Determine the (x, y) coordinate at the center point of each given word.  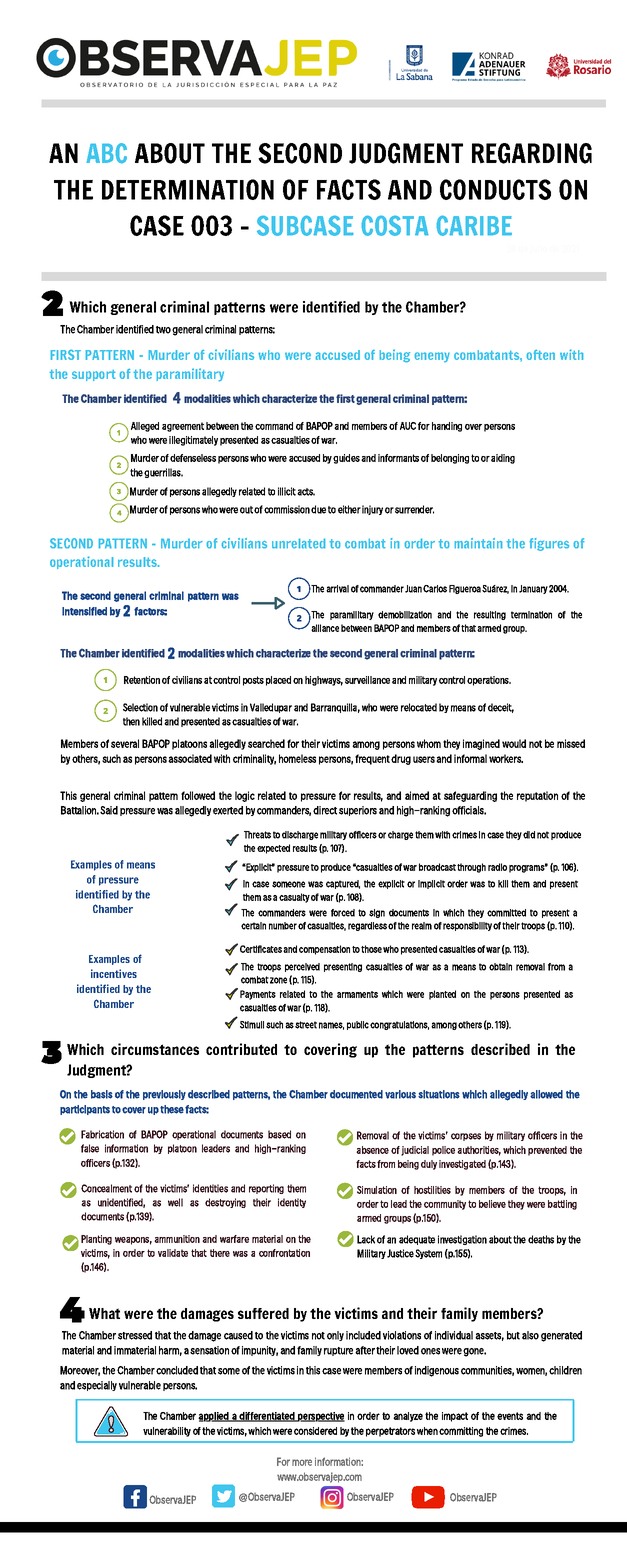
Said (109, 810)
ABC (107, 153)
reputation (537, 796)
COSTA (395, 226)
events (510, 1416)
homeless (297, 758)
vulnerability (167, 1432)
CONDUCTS (495, 189)
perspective (320, 1417)
